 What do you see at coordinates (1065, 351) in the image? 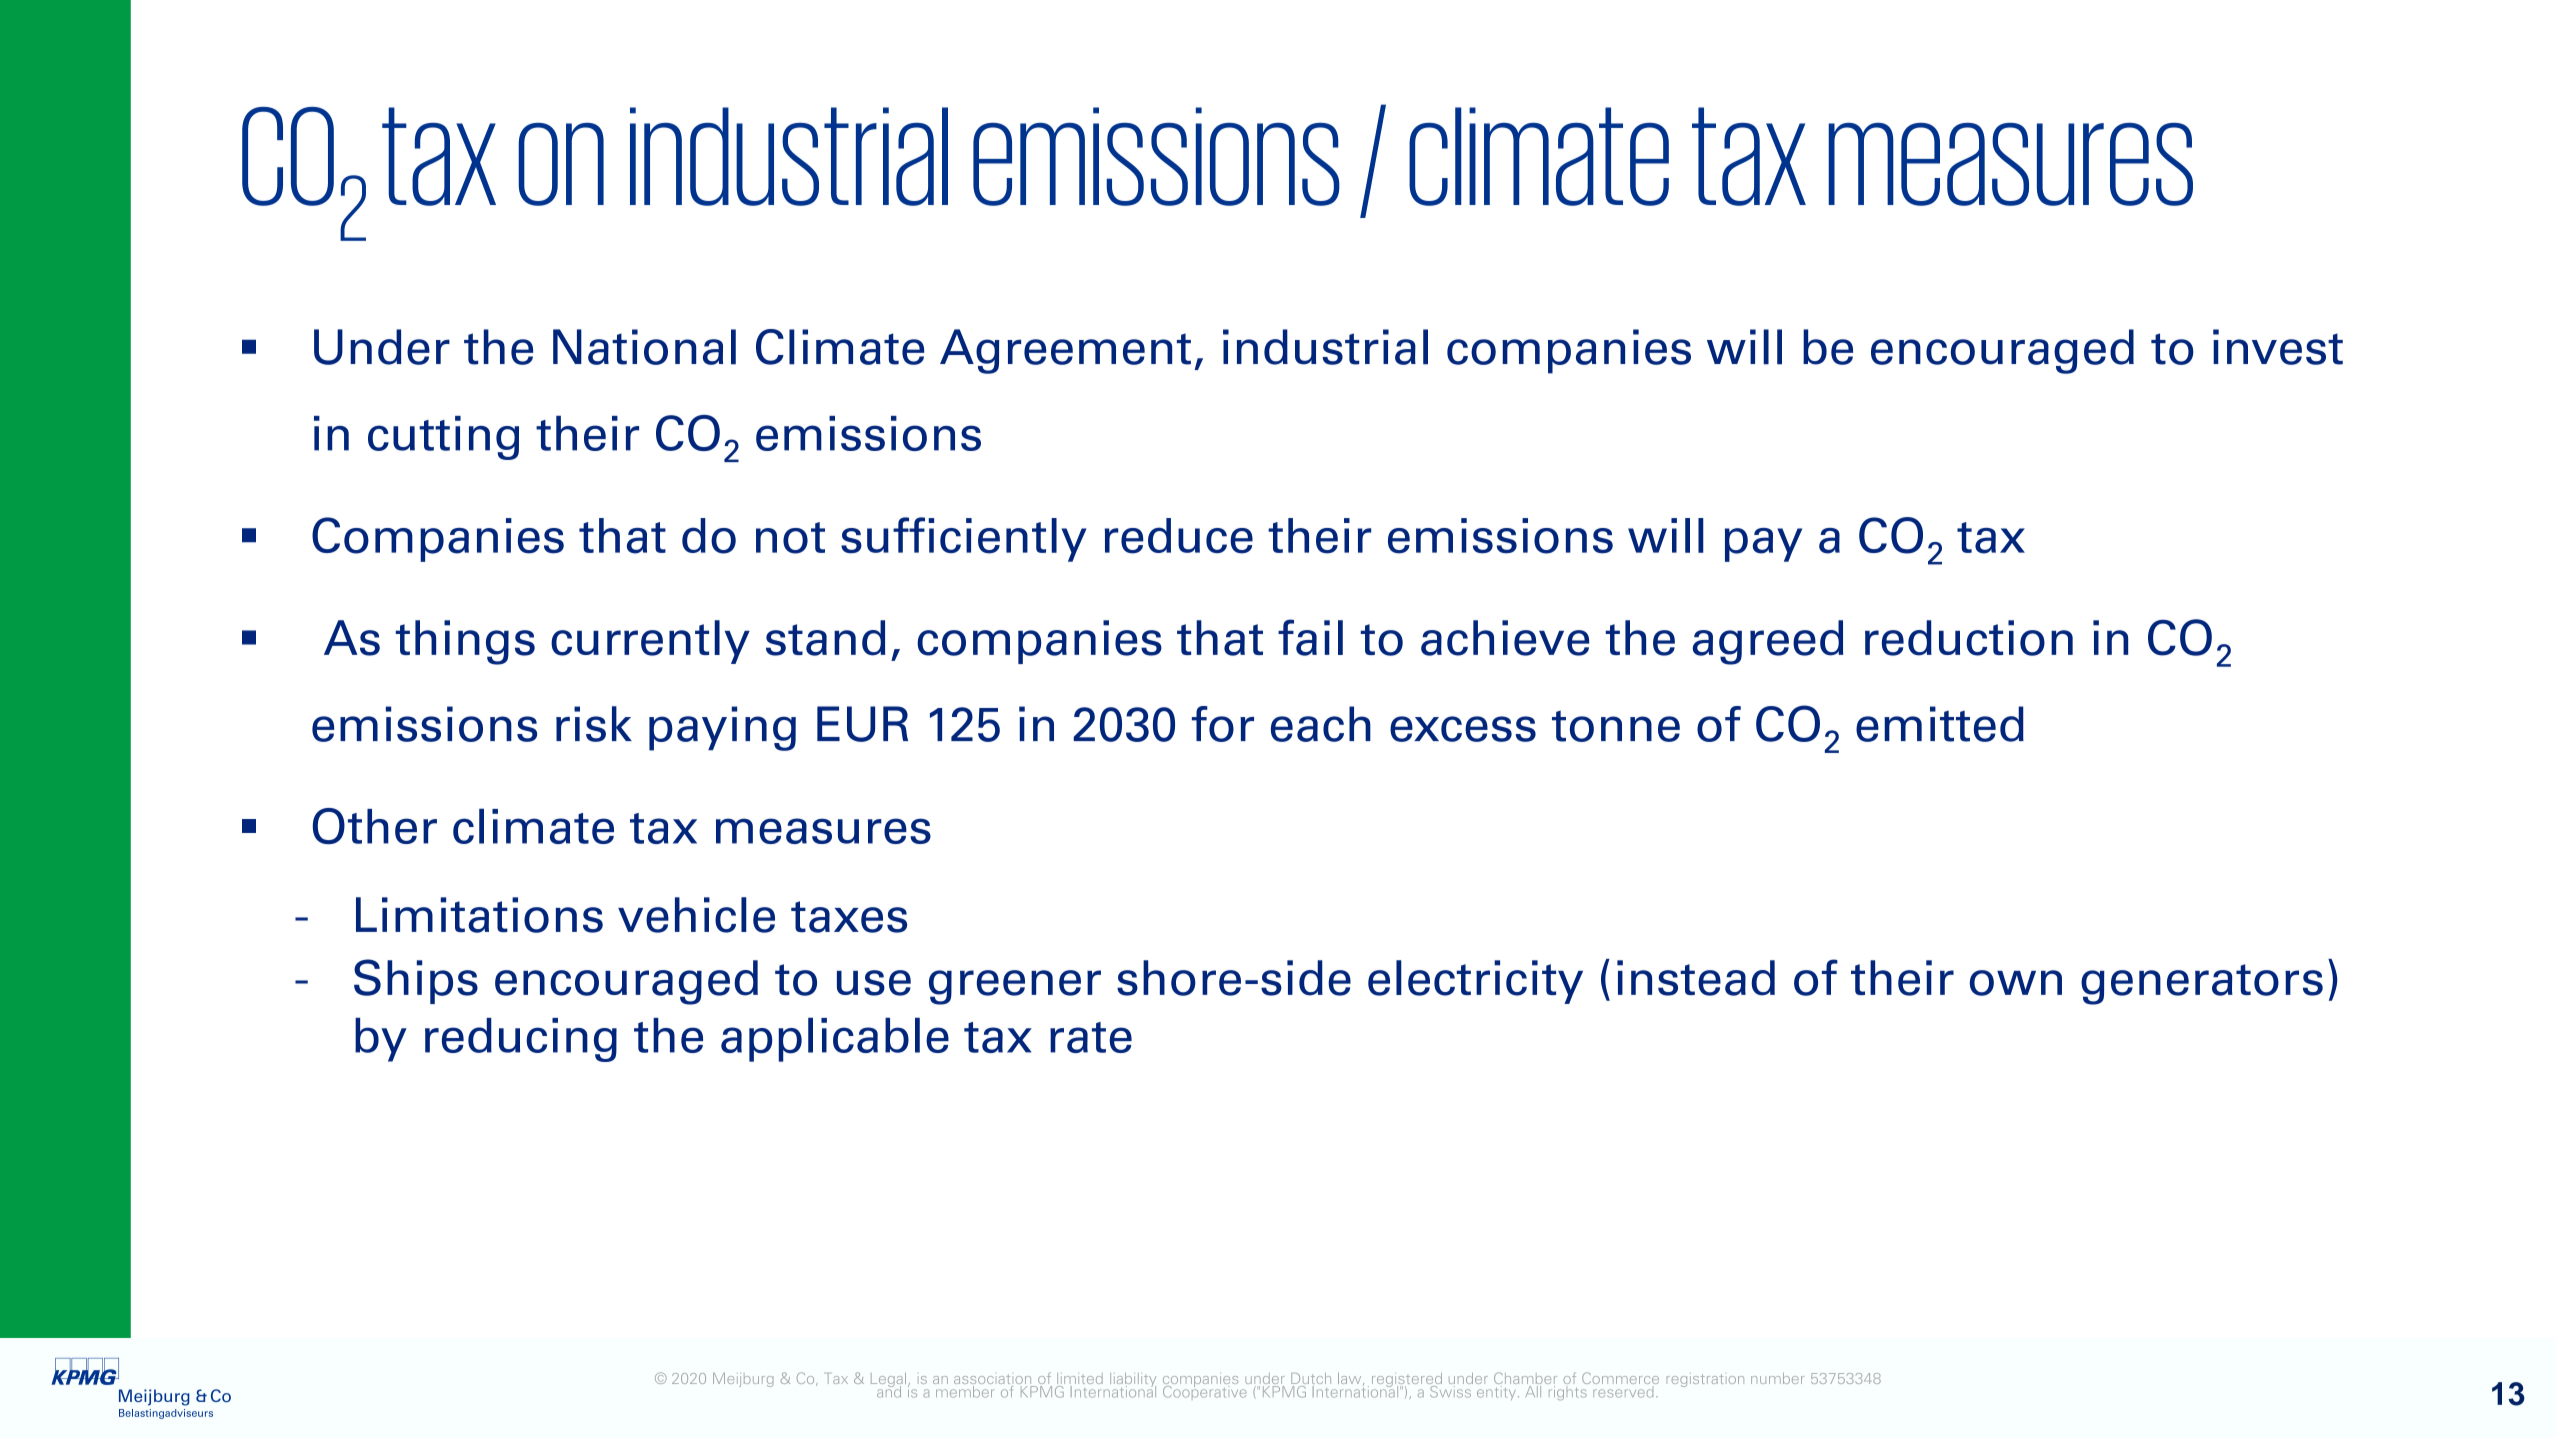
I see `Agreement` at bounding box center [1065, 351].
